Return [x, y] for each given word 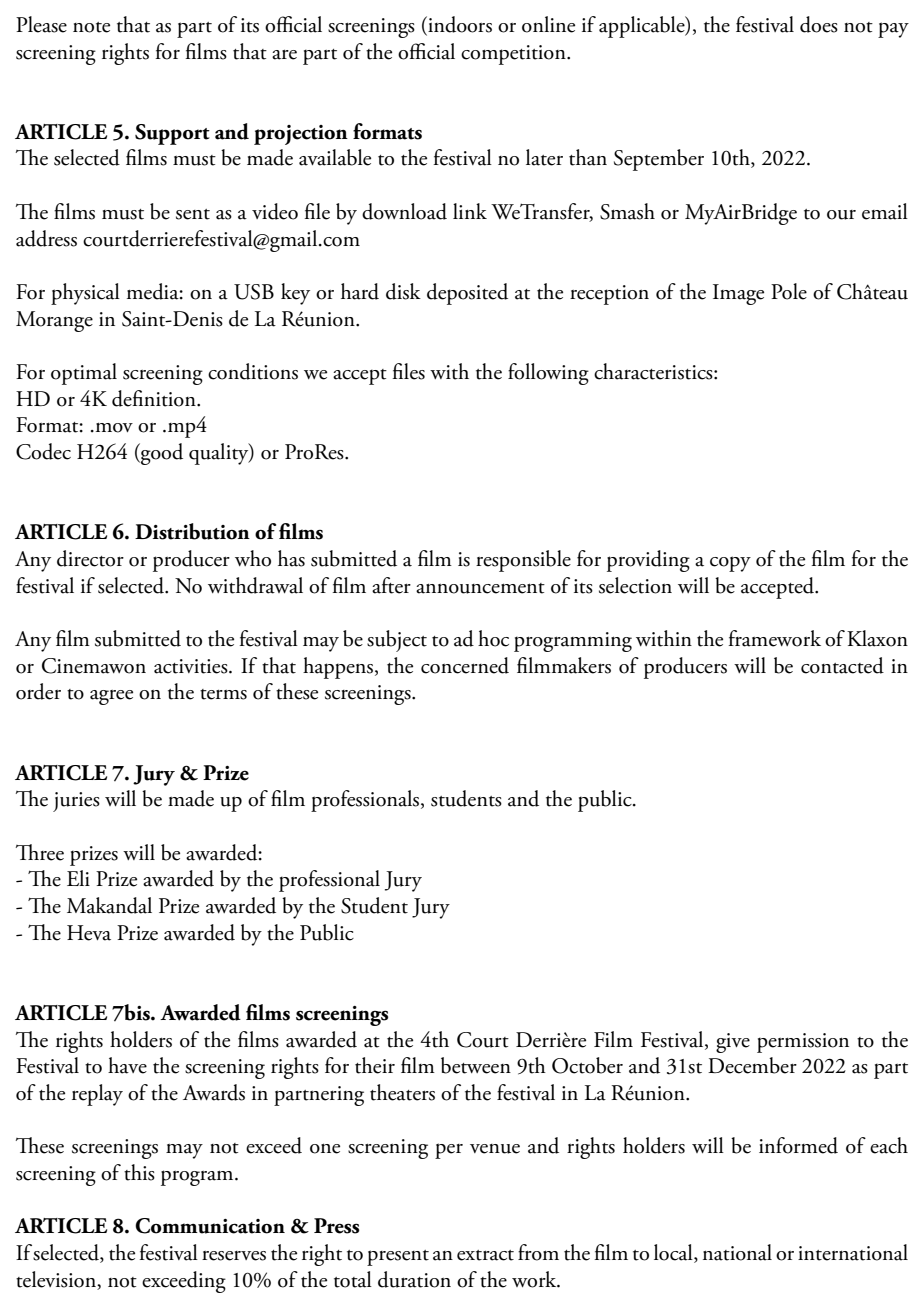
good [161, 454]
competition [514, 55]
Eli [78, 878]
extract [485, 1255]
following [548, 374]
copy [730, 564]
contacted [842, 665]
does [819, 24]
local [674, 1253]
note [91, 27]
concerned [465, 665]
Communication [210, 1226]
